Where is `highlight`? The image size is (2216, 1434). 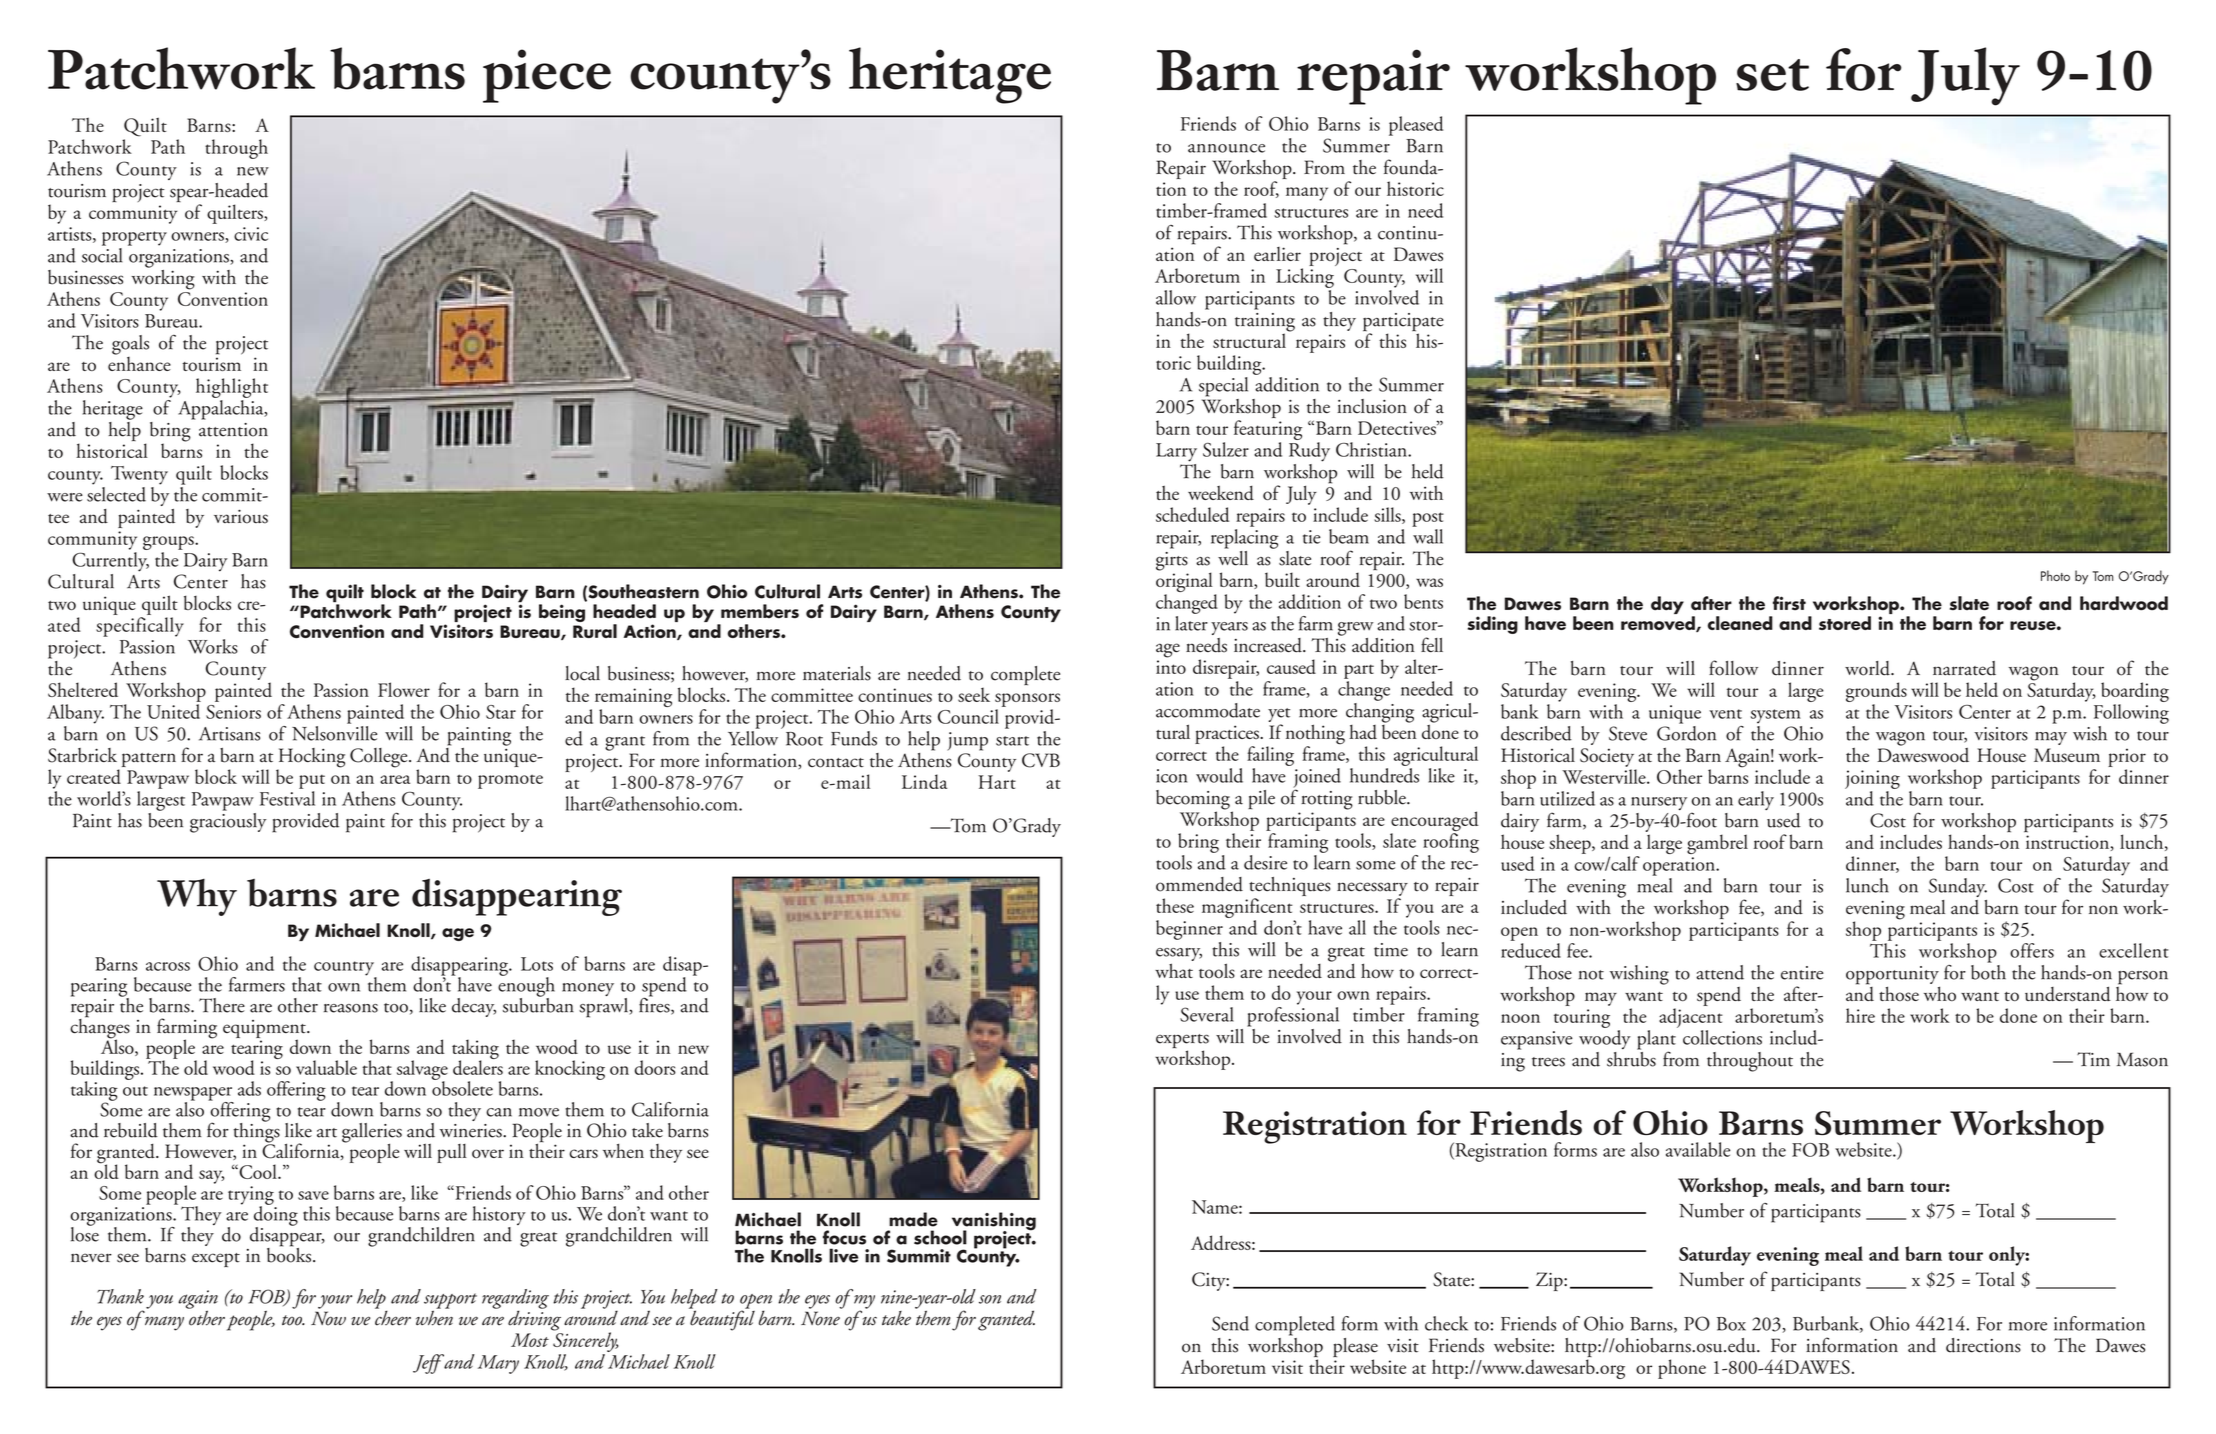
highlight is located at coordinates (232, 388).
